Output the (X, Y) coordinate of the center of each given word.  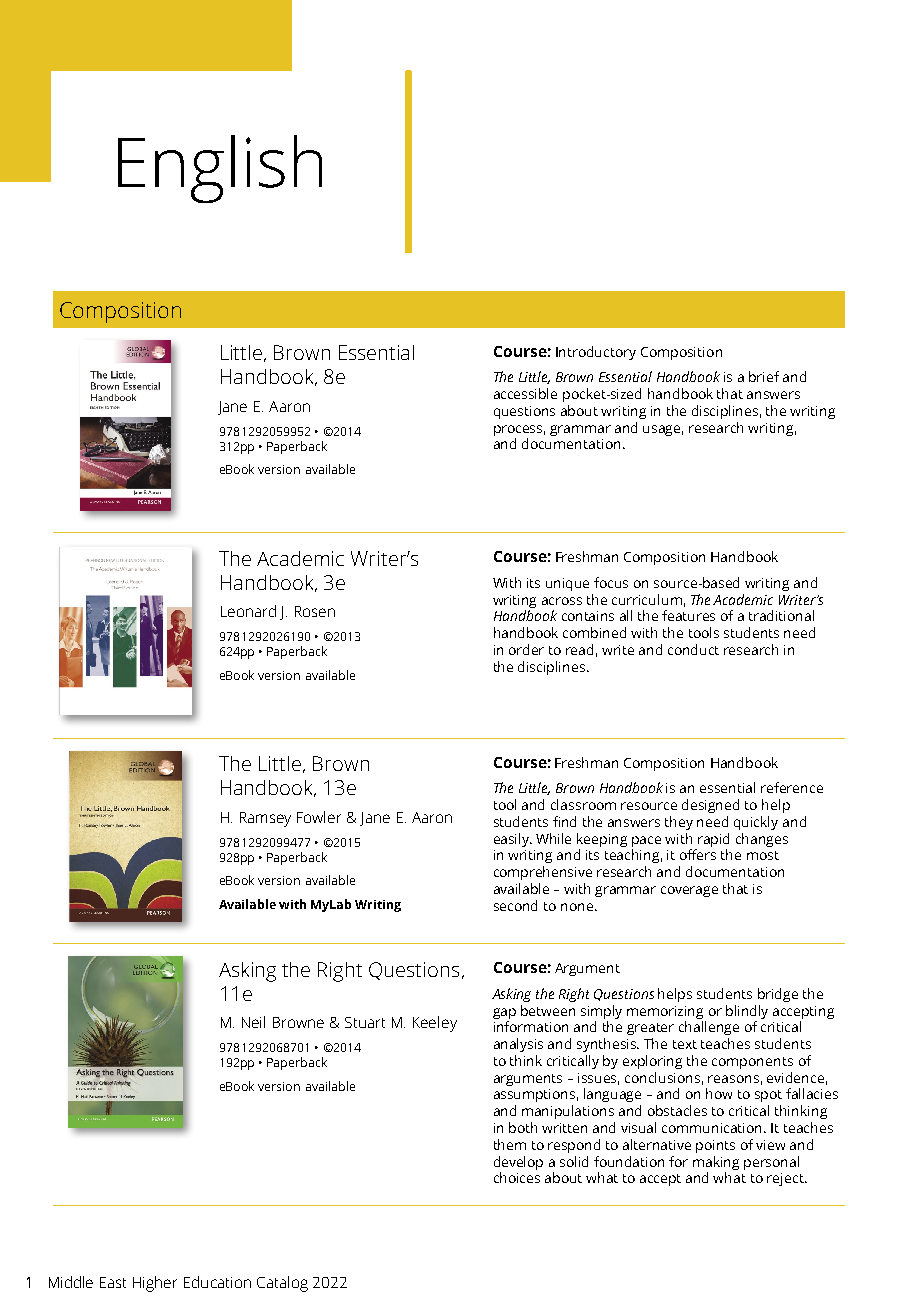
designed (710, 806)
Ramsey (265, 819)
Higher (155, 1284)
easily (513, 840)
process (519, 430)
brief (764, 376)
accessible (525, 393)
